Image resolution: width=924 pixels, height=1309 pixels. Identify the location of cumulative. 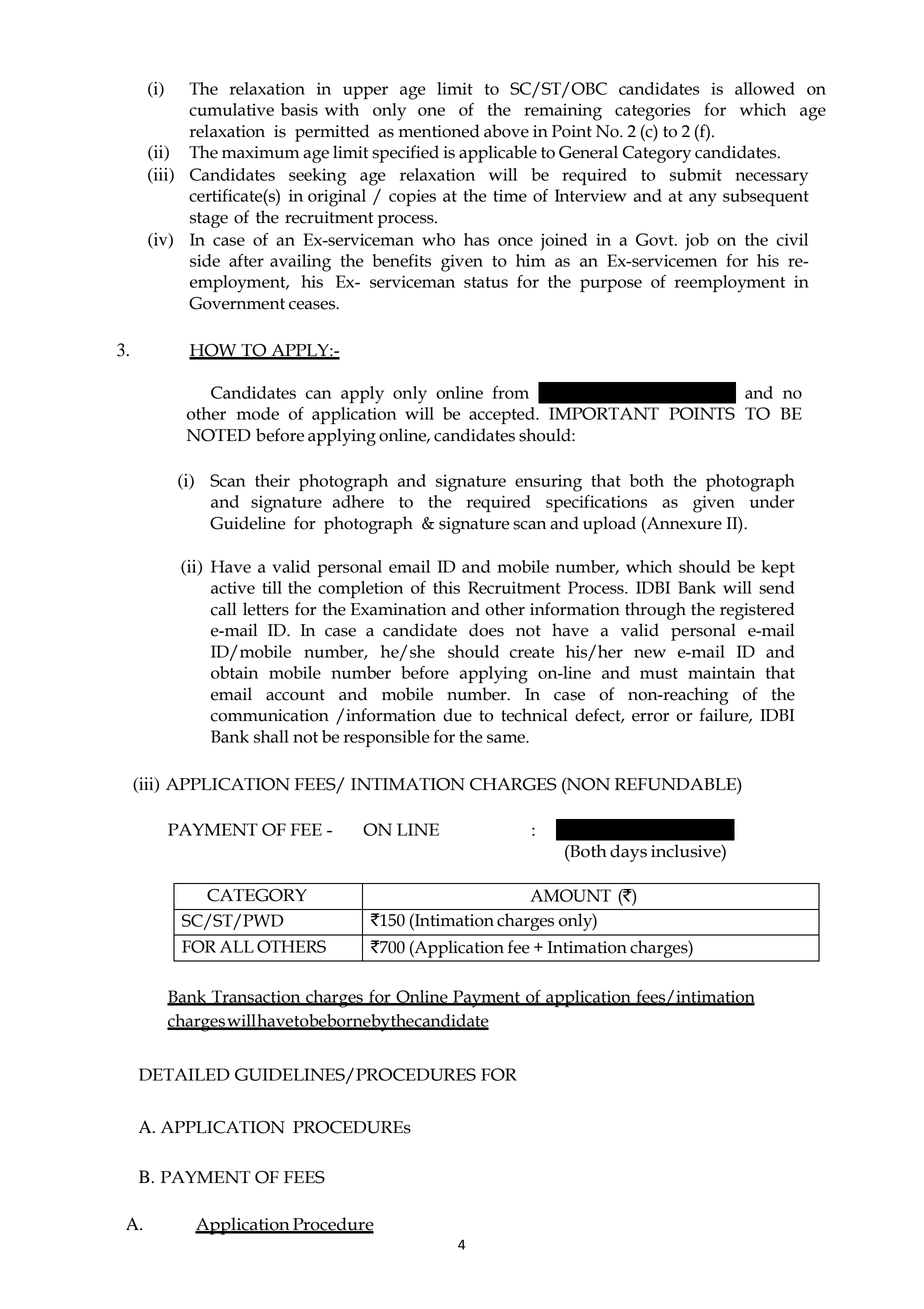
(231, 109).
